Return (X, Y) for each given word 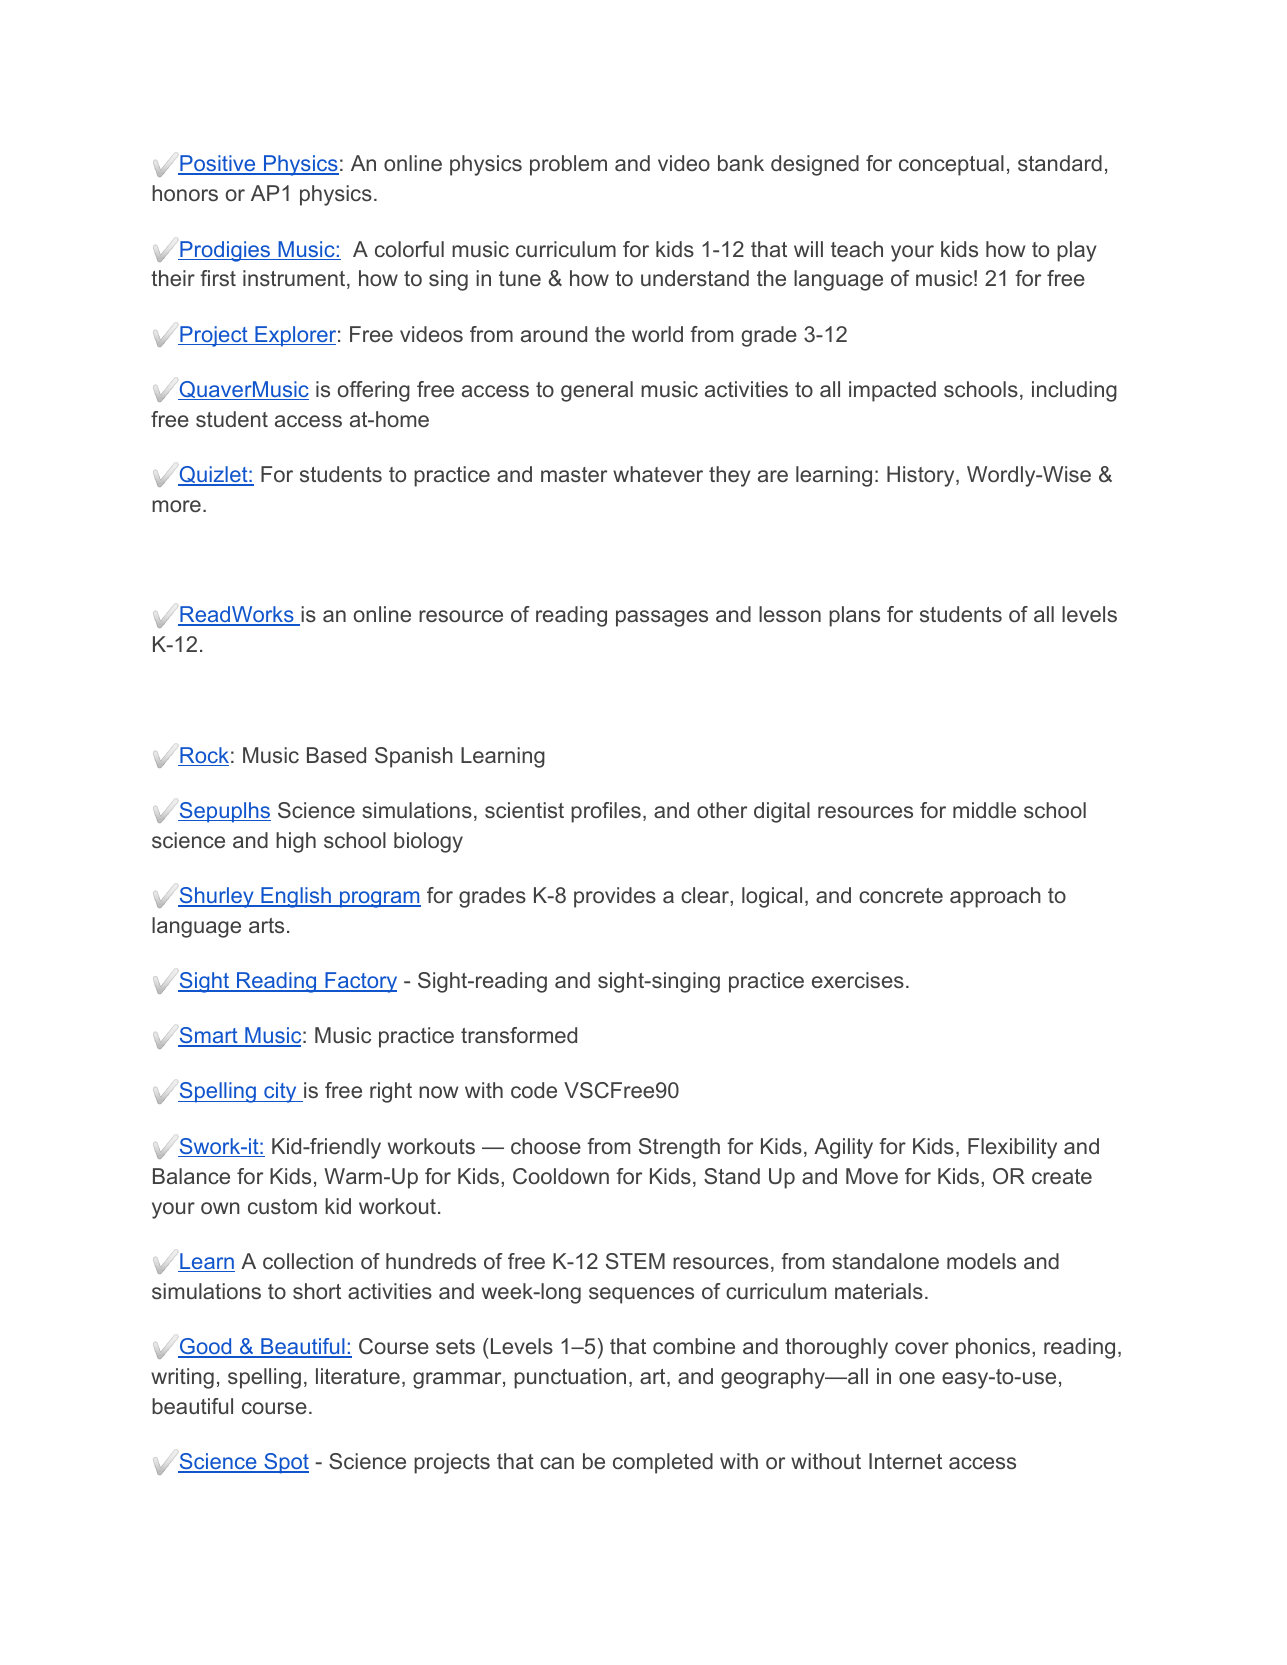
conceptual (951, 165)
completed (663, 1463)
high (296, 842)
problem (568, 165)
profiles (606, 812)
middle (984, 810)
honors (185, 193)
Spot (285, 1463)
